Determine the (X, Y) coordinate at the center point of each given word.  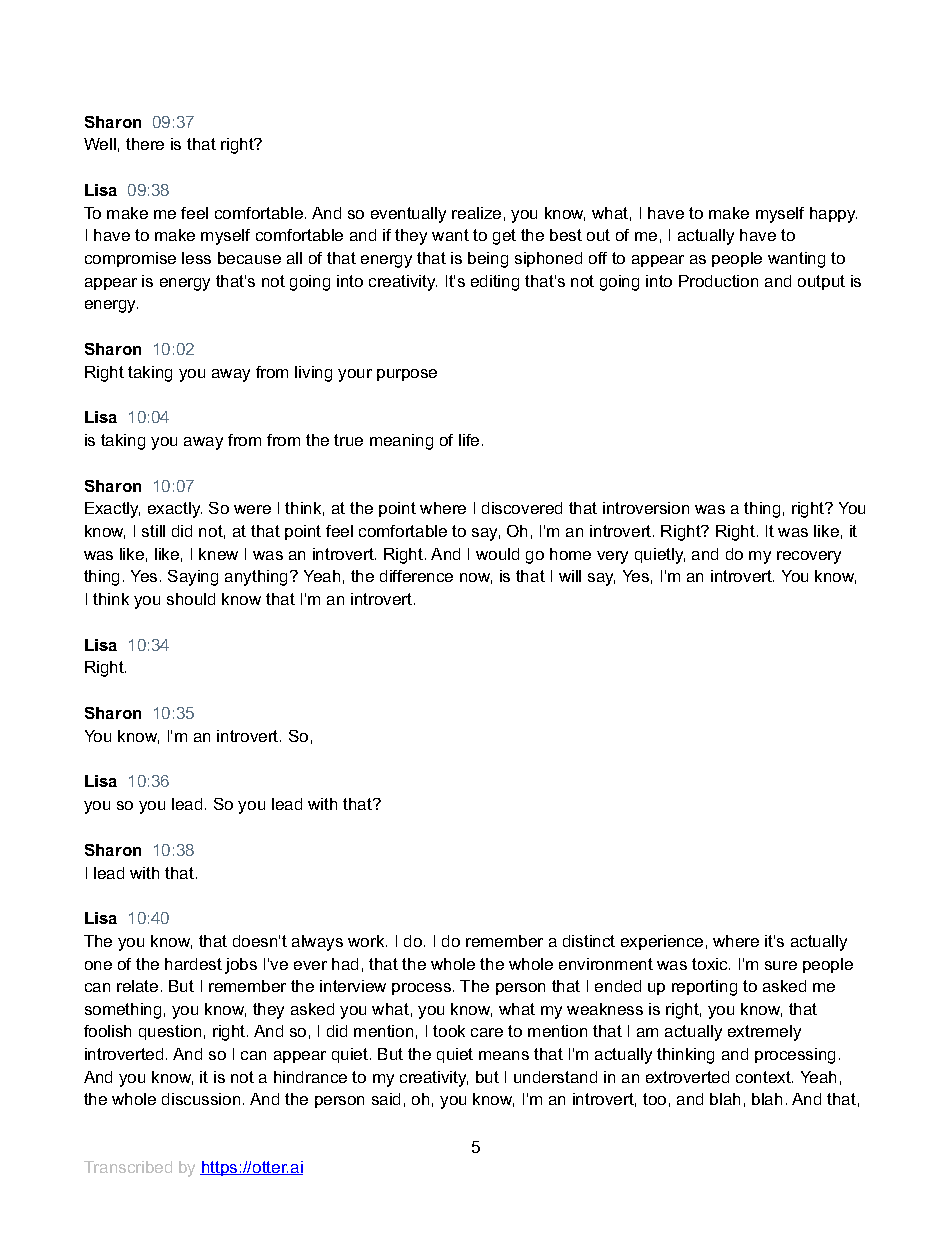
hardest (193, 964)
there (145, 144)
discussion (201, 1099)
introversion (646, 508)
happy (833, 215)
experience (662, 942)
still (153, 531)
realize (476, 213)
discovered (522, 508)
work (367, 941)
